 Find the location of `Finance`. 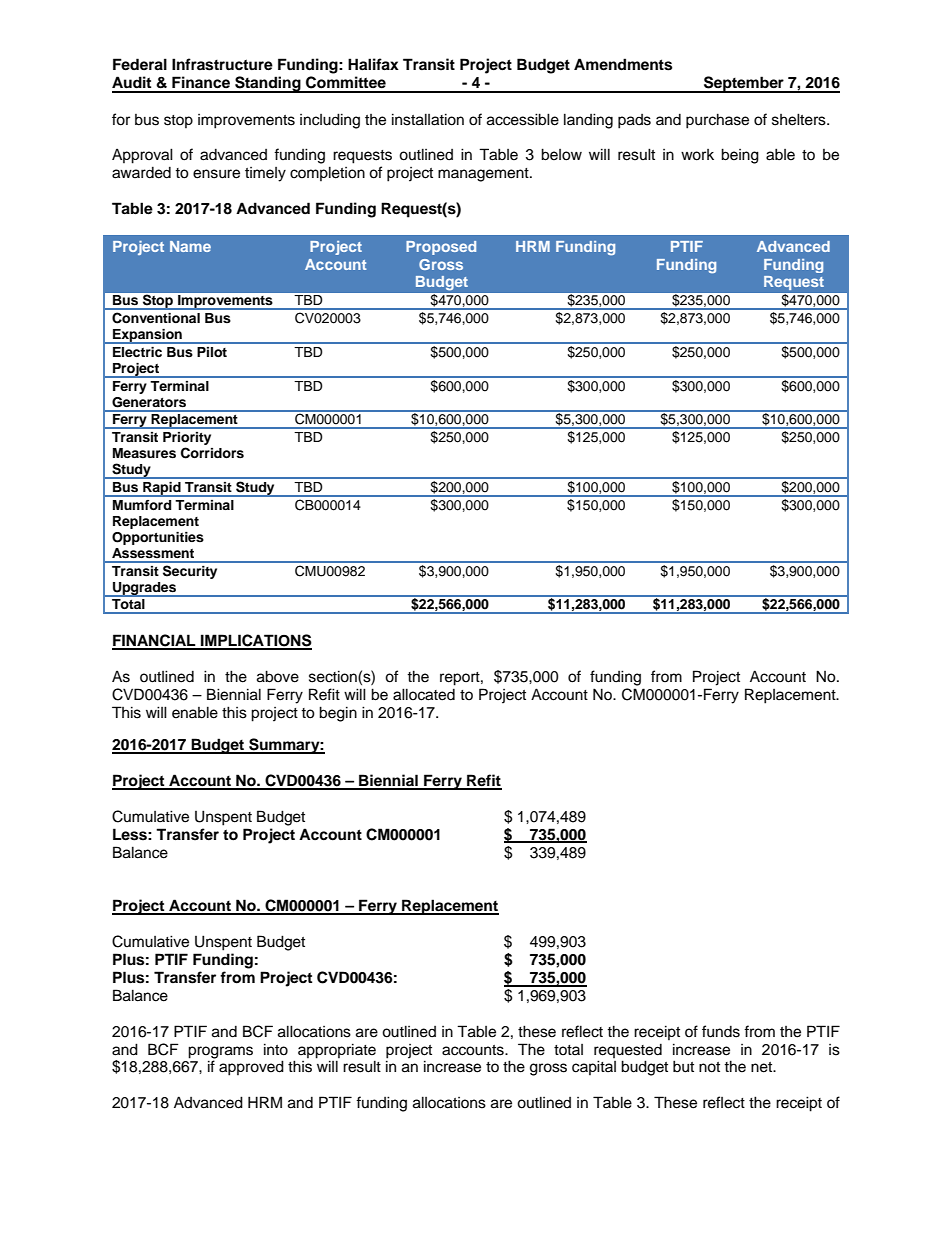

Finance is located at coordinates (201, 82).
